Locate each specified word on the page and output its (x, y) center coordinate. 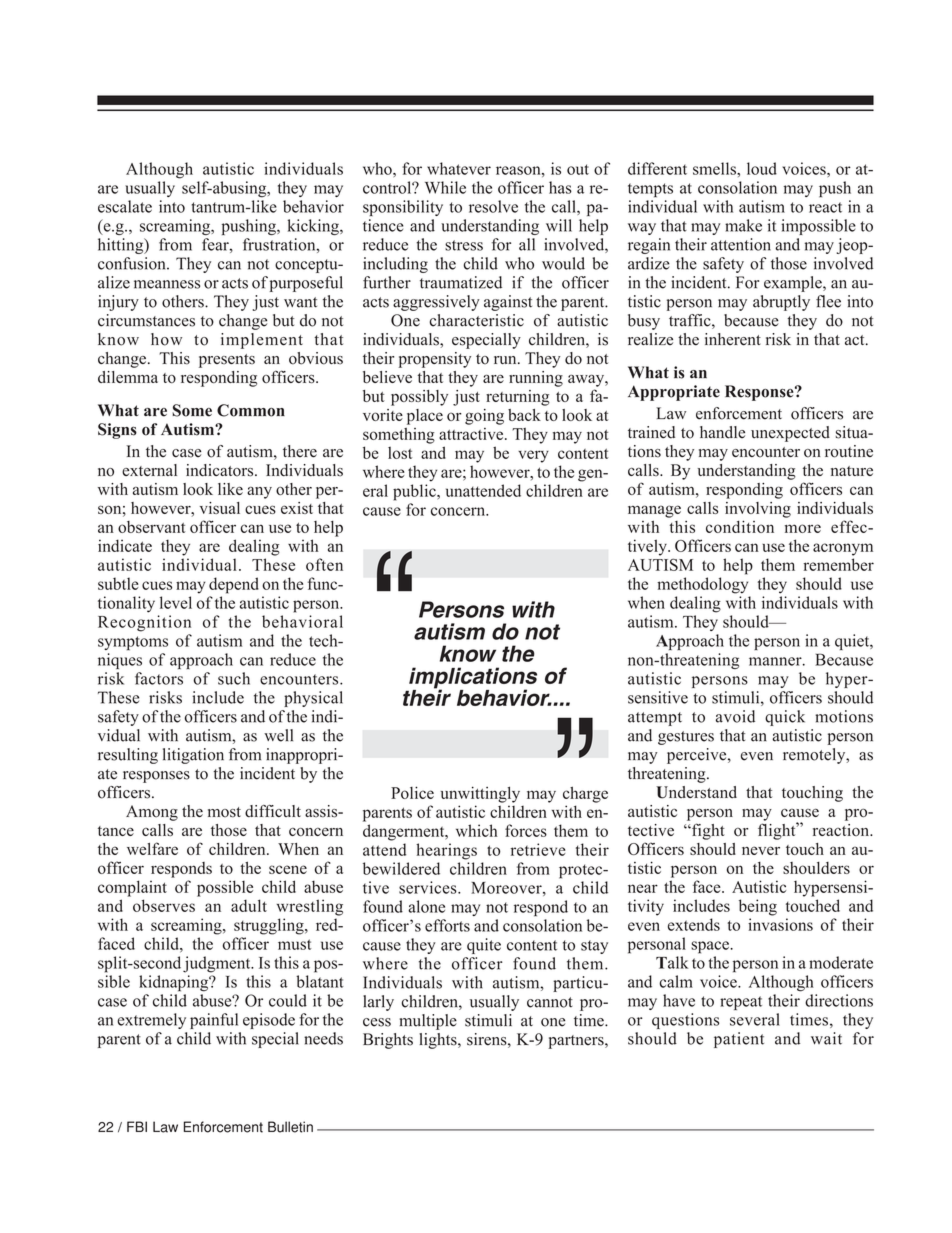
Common (251, 410)
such (234, 678)
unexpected (790, 434)
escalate (125, 206)
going (484, 417)
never (761, 850)
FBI (137, 1126)
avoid (735, 716)
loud (762, 168)
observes (164, 905)
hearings (446, 851)
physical (313, 699)
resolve (493, 206)
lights (439, 1041)
